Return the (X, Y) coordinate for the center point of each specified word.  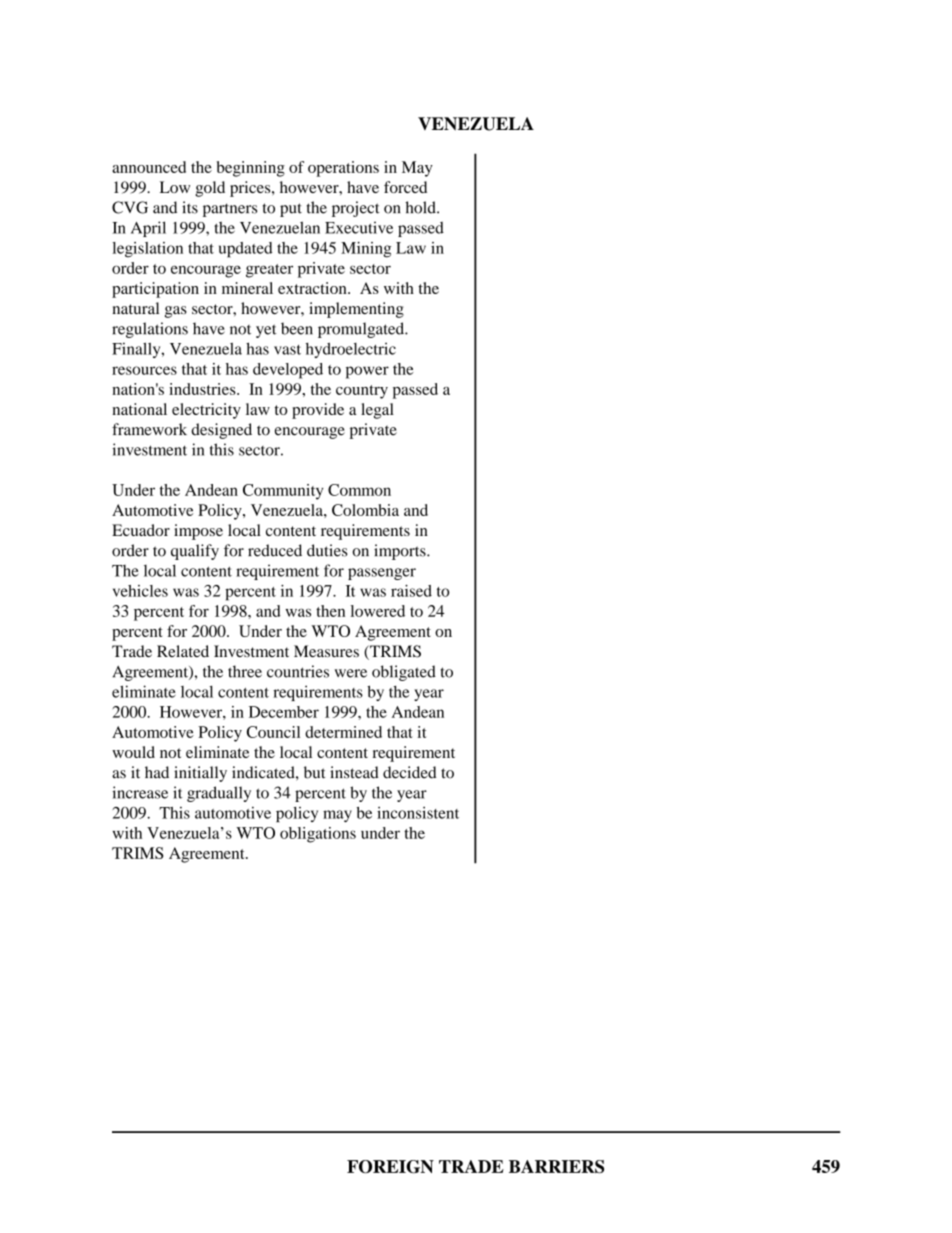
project (356, 209)
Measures (326, 651)
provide (318, 411)
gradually (219, 794)
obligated (404, 673)
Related (183, 651)
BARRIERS (556, 1167)
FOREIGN (390, 1167)
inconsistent (418, 813)
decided (410, 772)
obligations (318, 835)
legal (377, 411)
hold (421, 207)
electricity (206, 411)
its (190, 207)
